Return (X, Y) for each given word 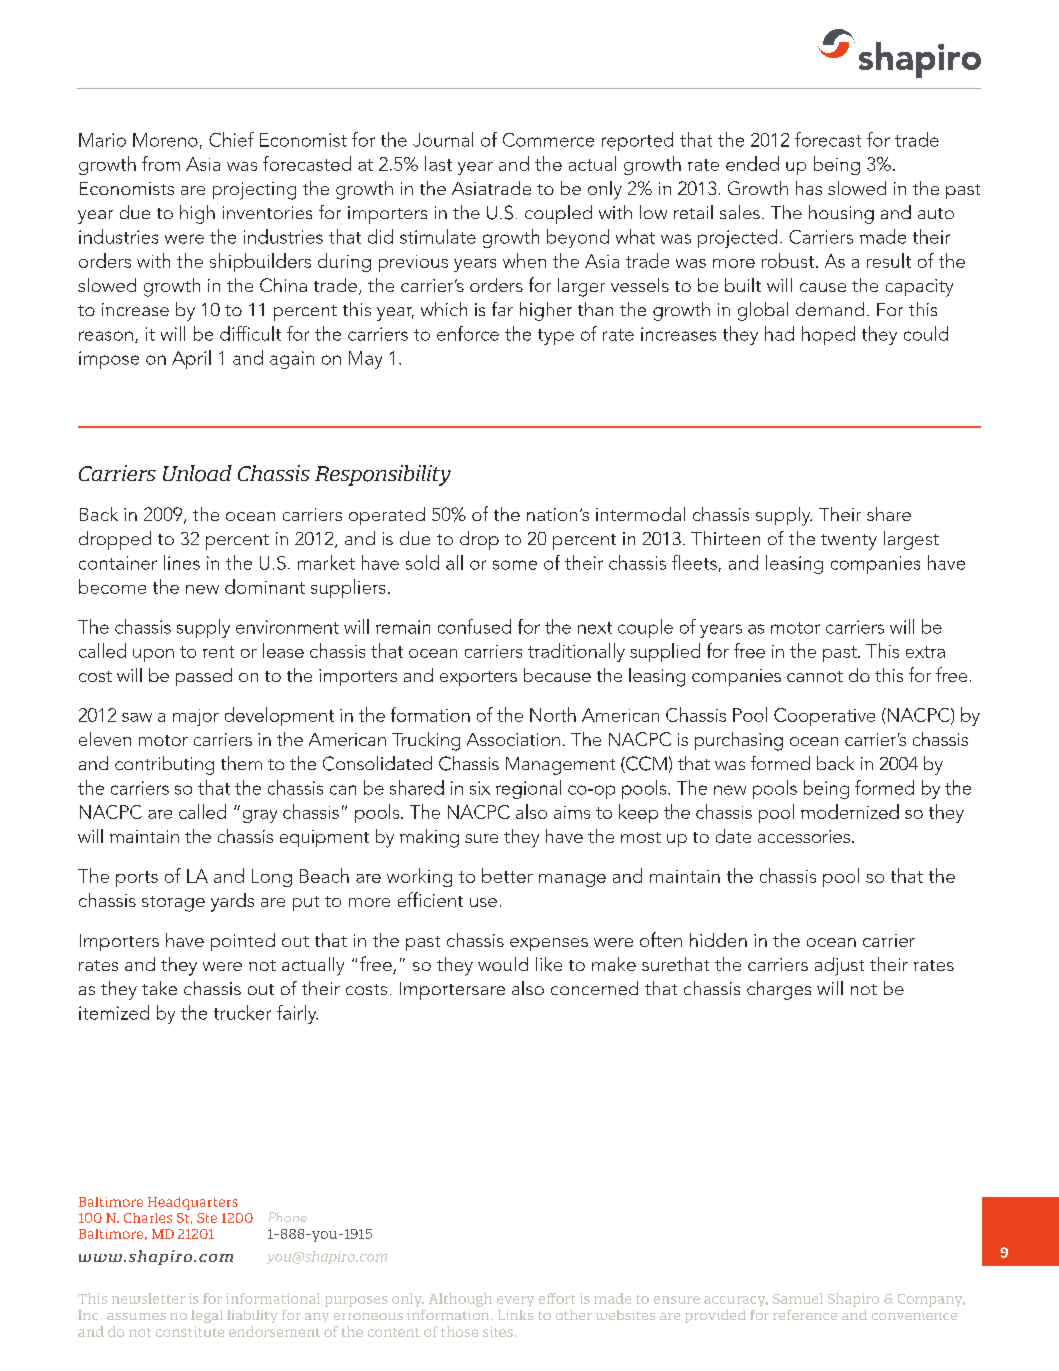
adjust (839, 966)
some (515, 565)
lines (182, 562)
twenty (849, 542)
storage (173, 904)
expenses (549, 944)
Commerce (548, 140)
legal (207, 1316)
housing (841, 214)
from (161, 163)
